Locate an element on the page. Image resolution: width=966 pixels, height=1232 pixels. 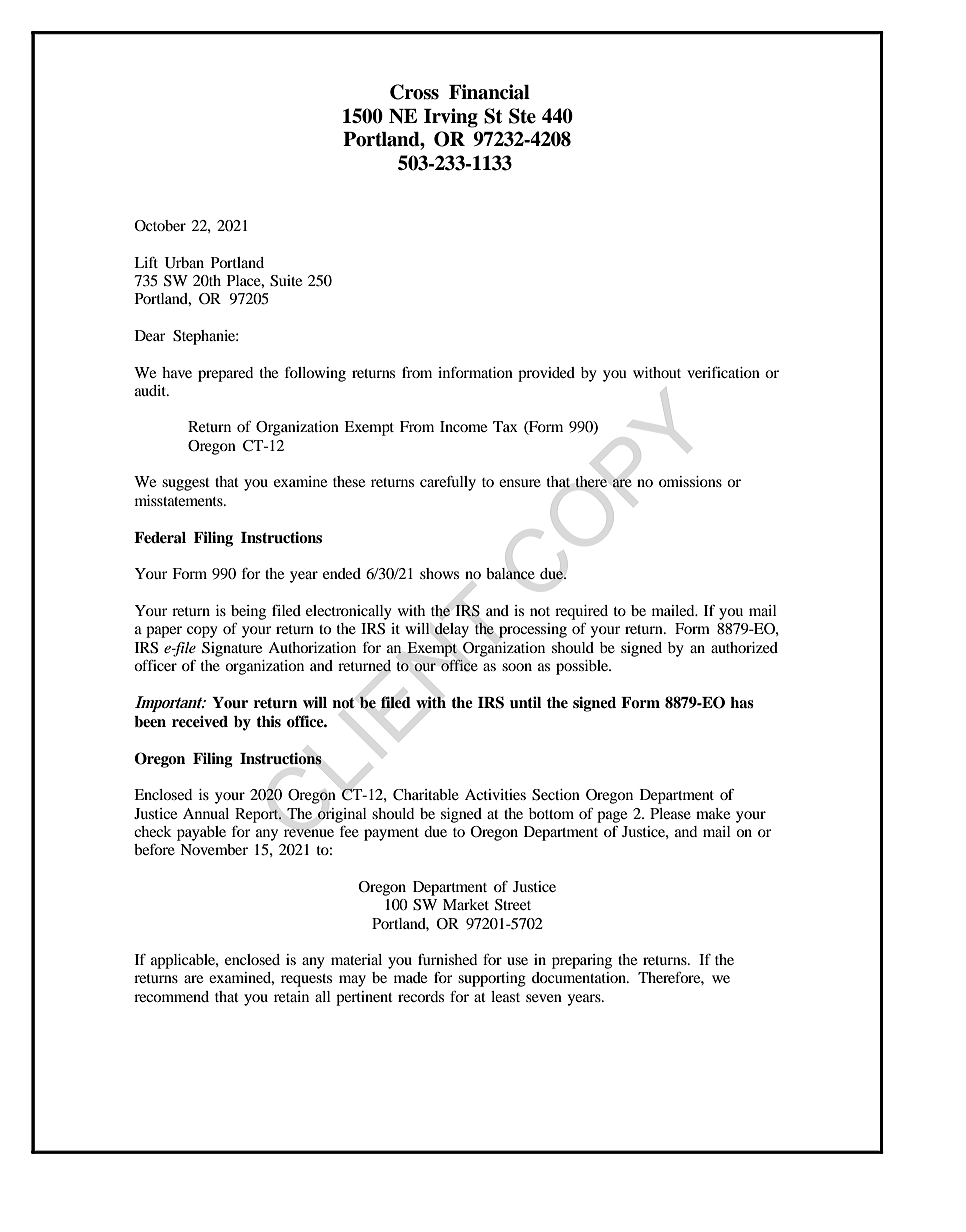
received is located at coordinates (200, 721).
